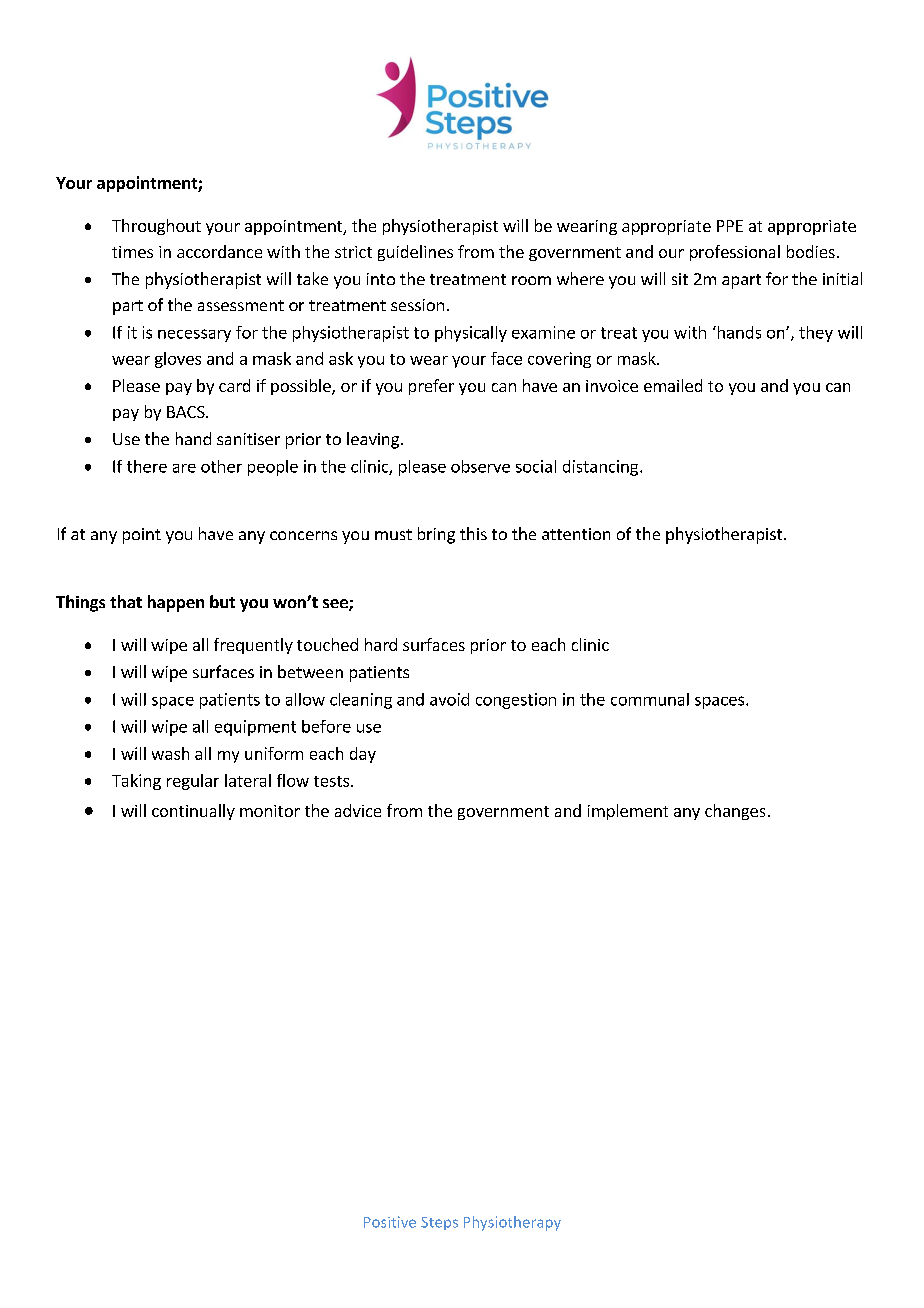 The image size is (924, 1308). I want to click on professional, so click(735, 253).
